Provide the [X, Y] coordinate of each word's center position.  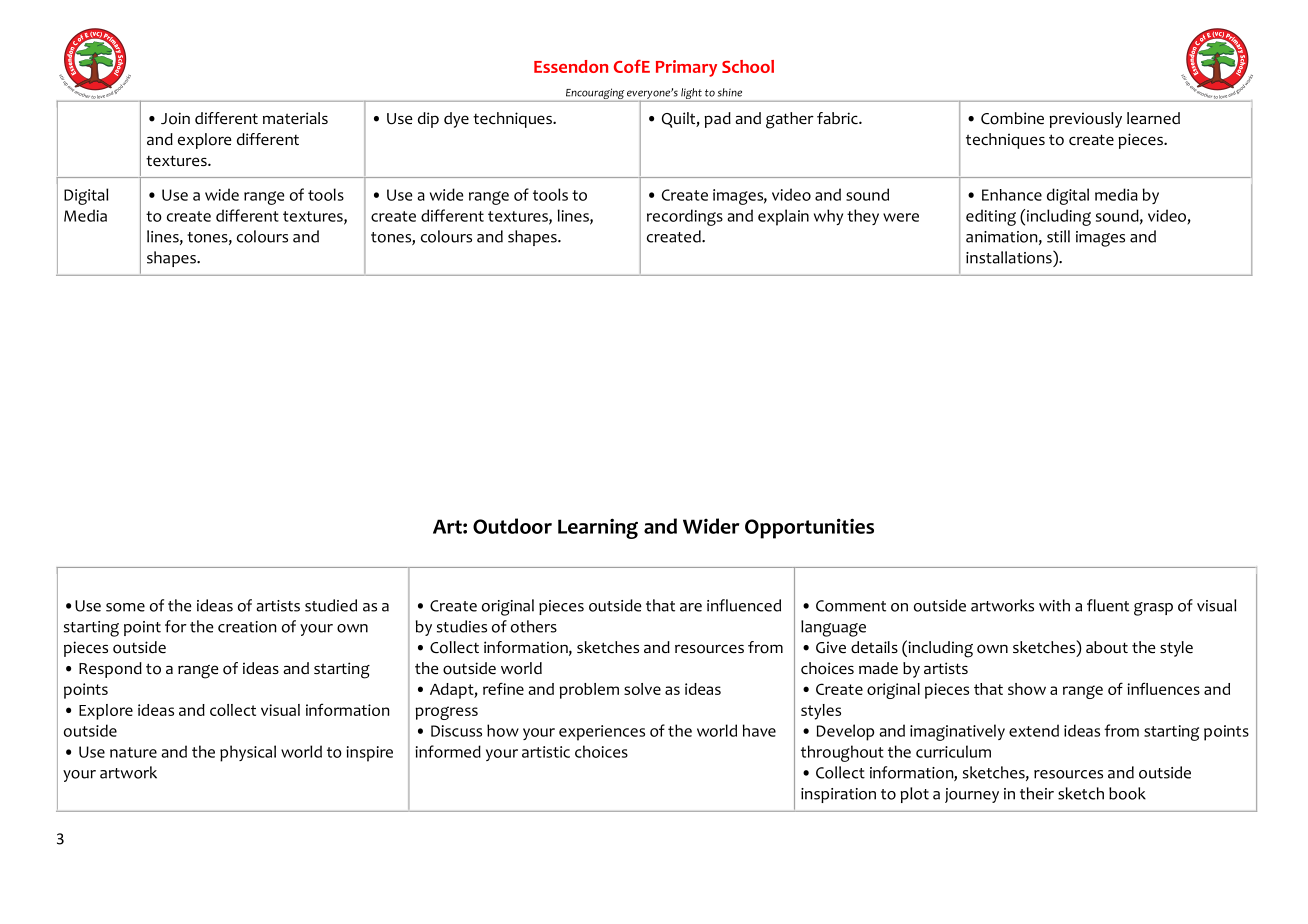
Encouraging [594, 95]
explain [783, 217]
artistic [546, 752]
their [1037, 793]
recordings [685, 217]
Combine [1012, 118]
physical [248, 753]
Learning [598, 528]
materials [295, 118]
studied [331, 605]
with [1054, 605]
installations [1010, 257]
